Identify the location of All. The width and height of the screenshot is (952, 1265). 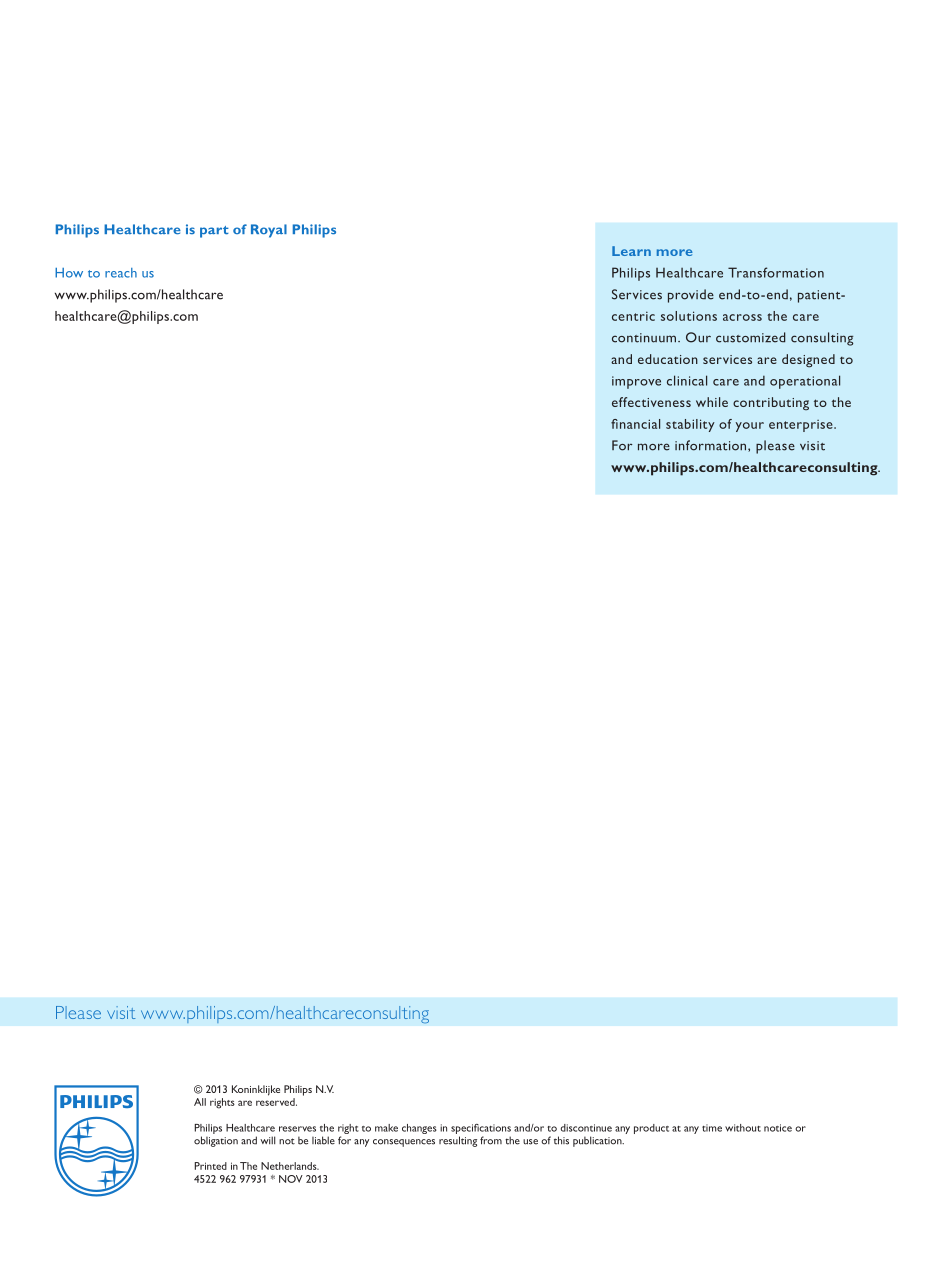
(200, 1102).
